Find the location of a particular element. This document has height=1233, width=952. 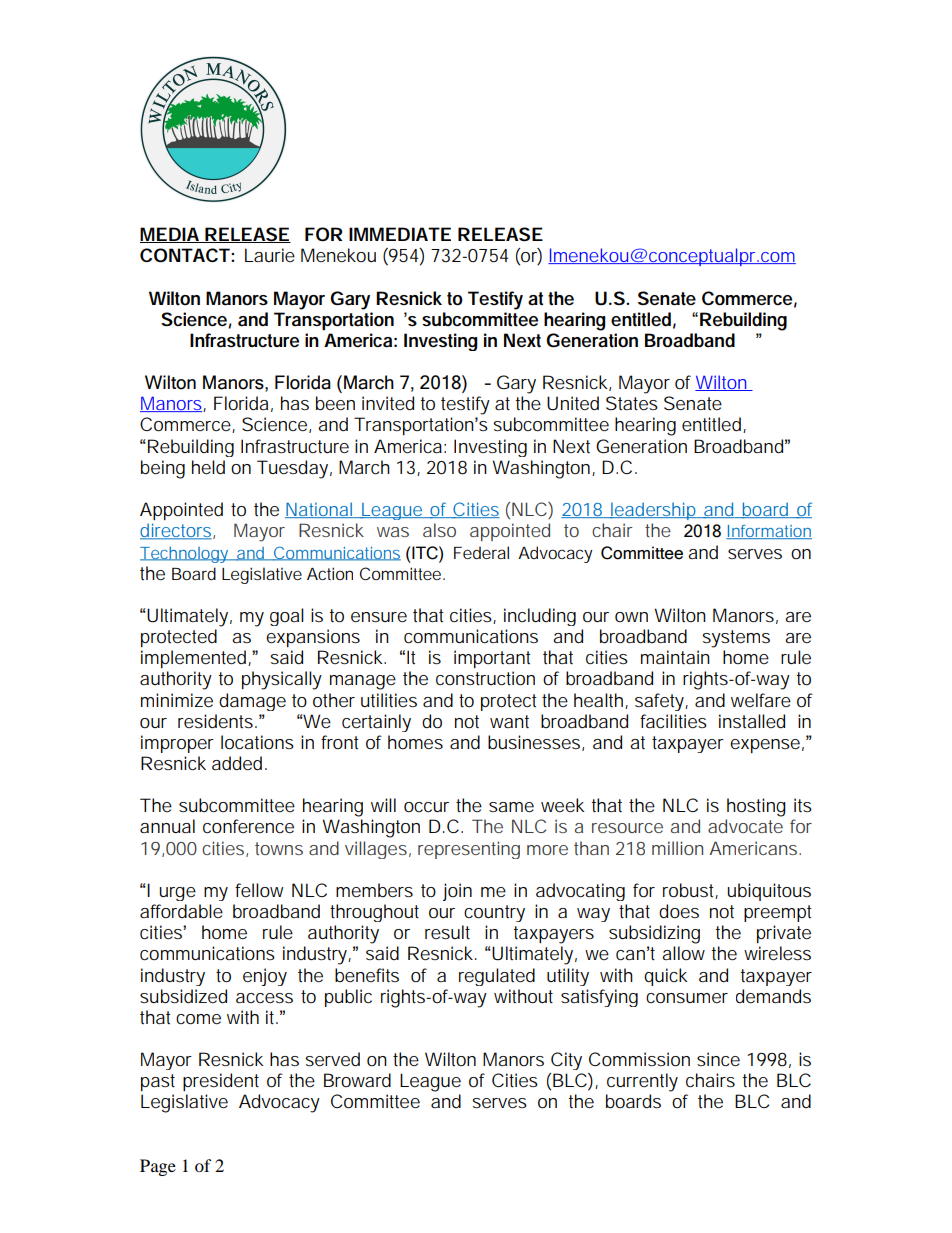

affordable is located at coordinates (181, 911).
